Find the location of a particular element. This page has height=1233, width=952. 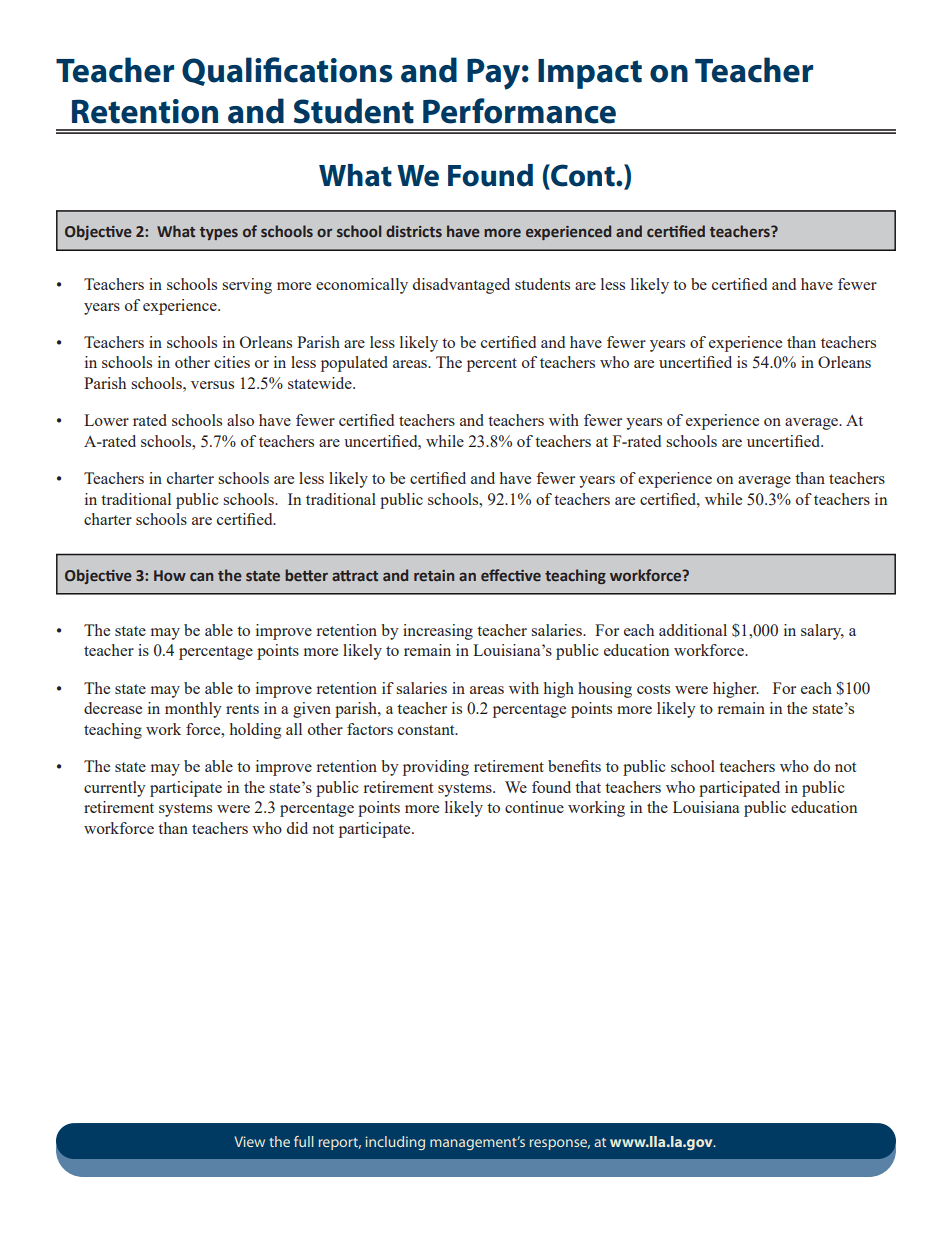

Qualifications is located at coordinates (287, 71).
